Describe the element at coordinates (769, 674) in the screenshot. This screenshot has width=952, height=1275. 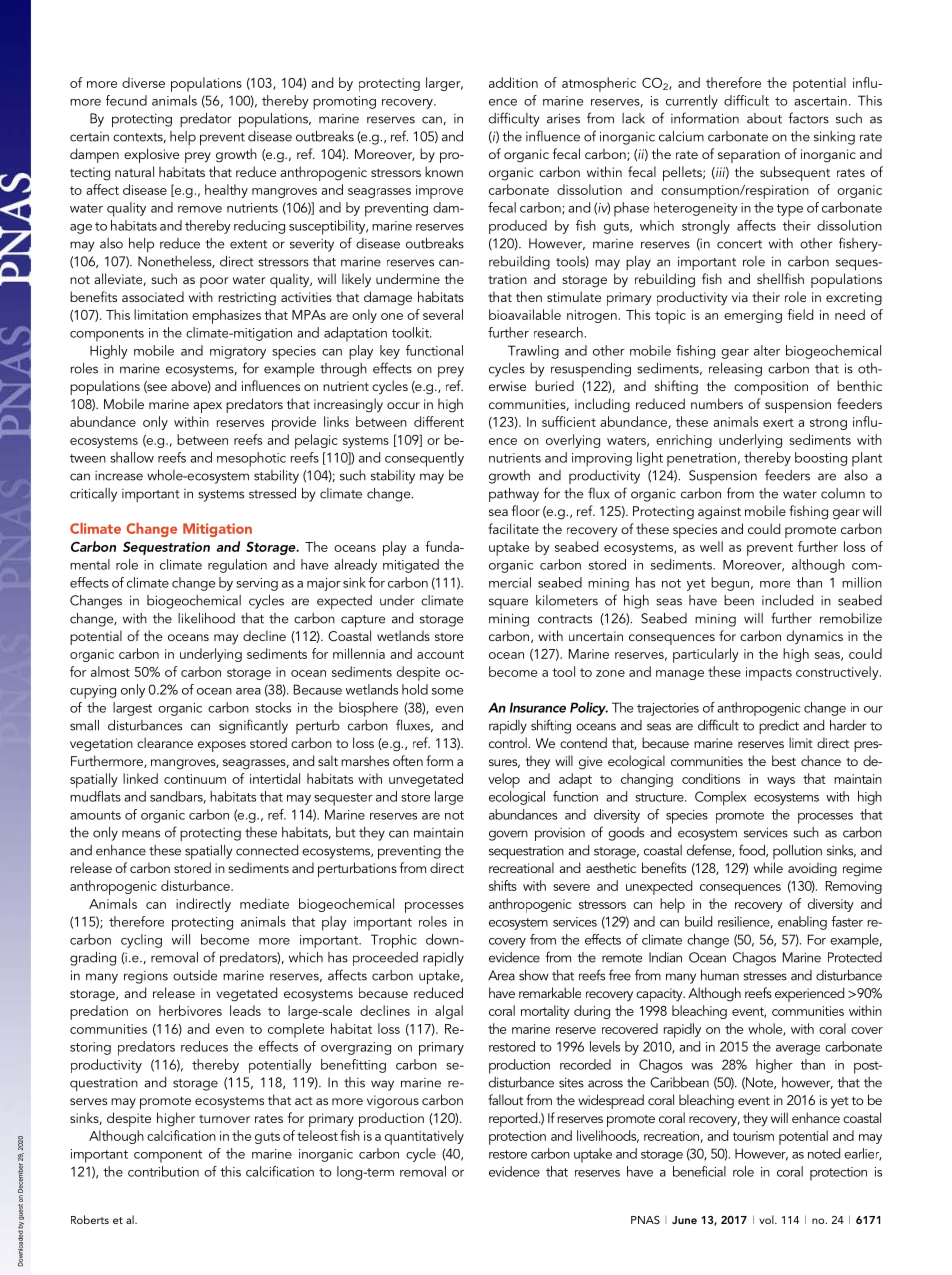
I see `impacts` at that location.
